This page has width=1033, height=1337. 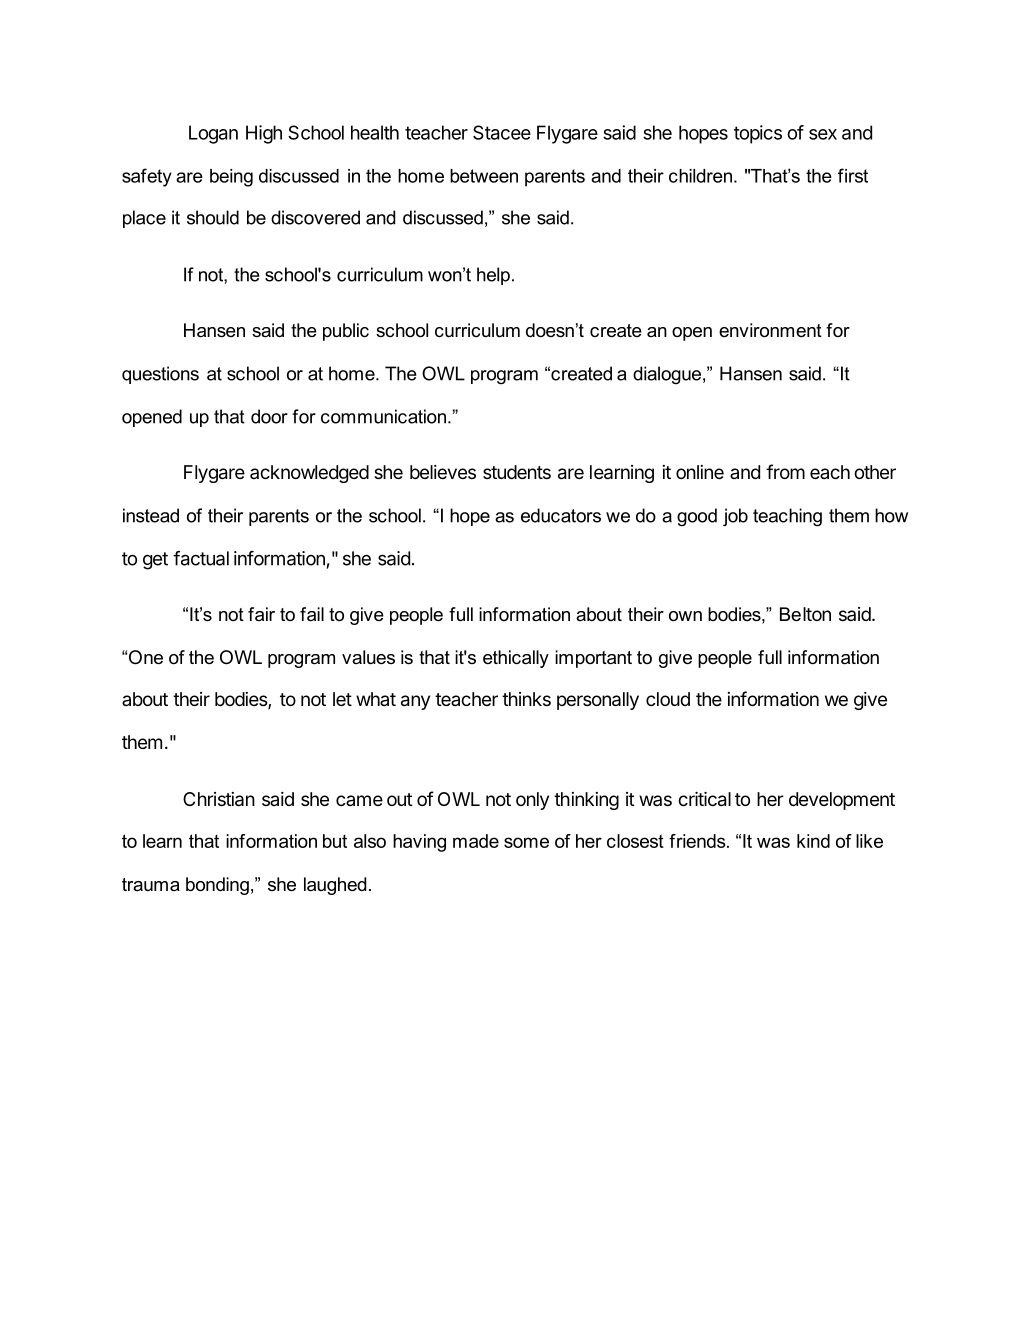 What do you see at coordinates (493, 276) in the page?
I see `help` at bounding box center [493, 276].
